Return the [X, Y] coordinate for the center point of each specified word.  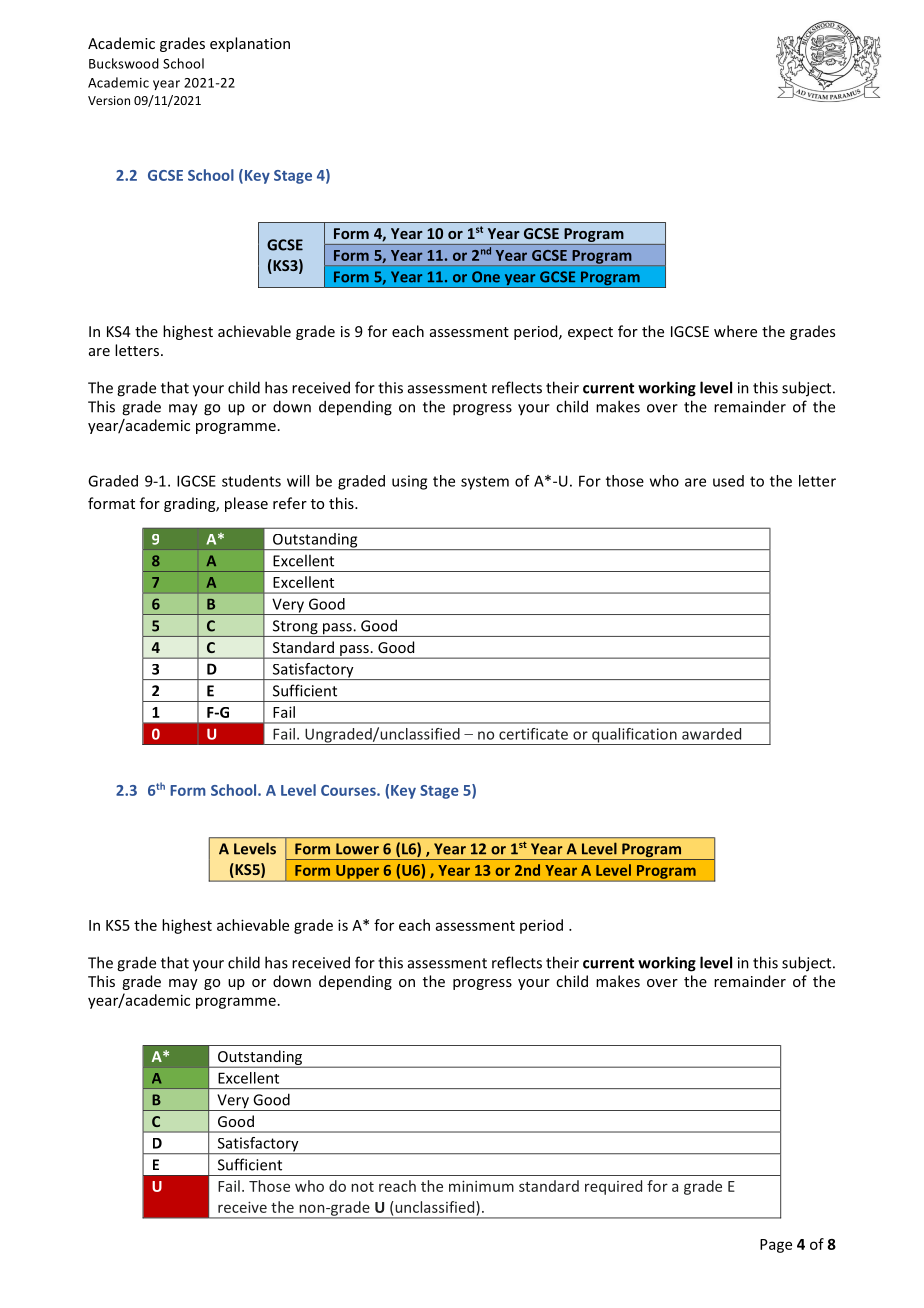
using [409, 482]
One [486, 277]
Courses [349, 790]
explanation [250, 44]
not [362, 1187]
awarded [711, 734]
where [735, 331]
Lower [357, 849]
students [251, 481]
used [728, 481]
